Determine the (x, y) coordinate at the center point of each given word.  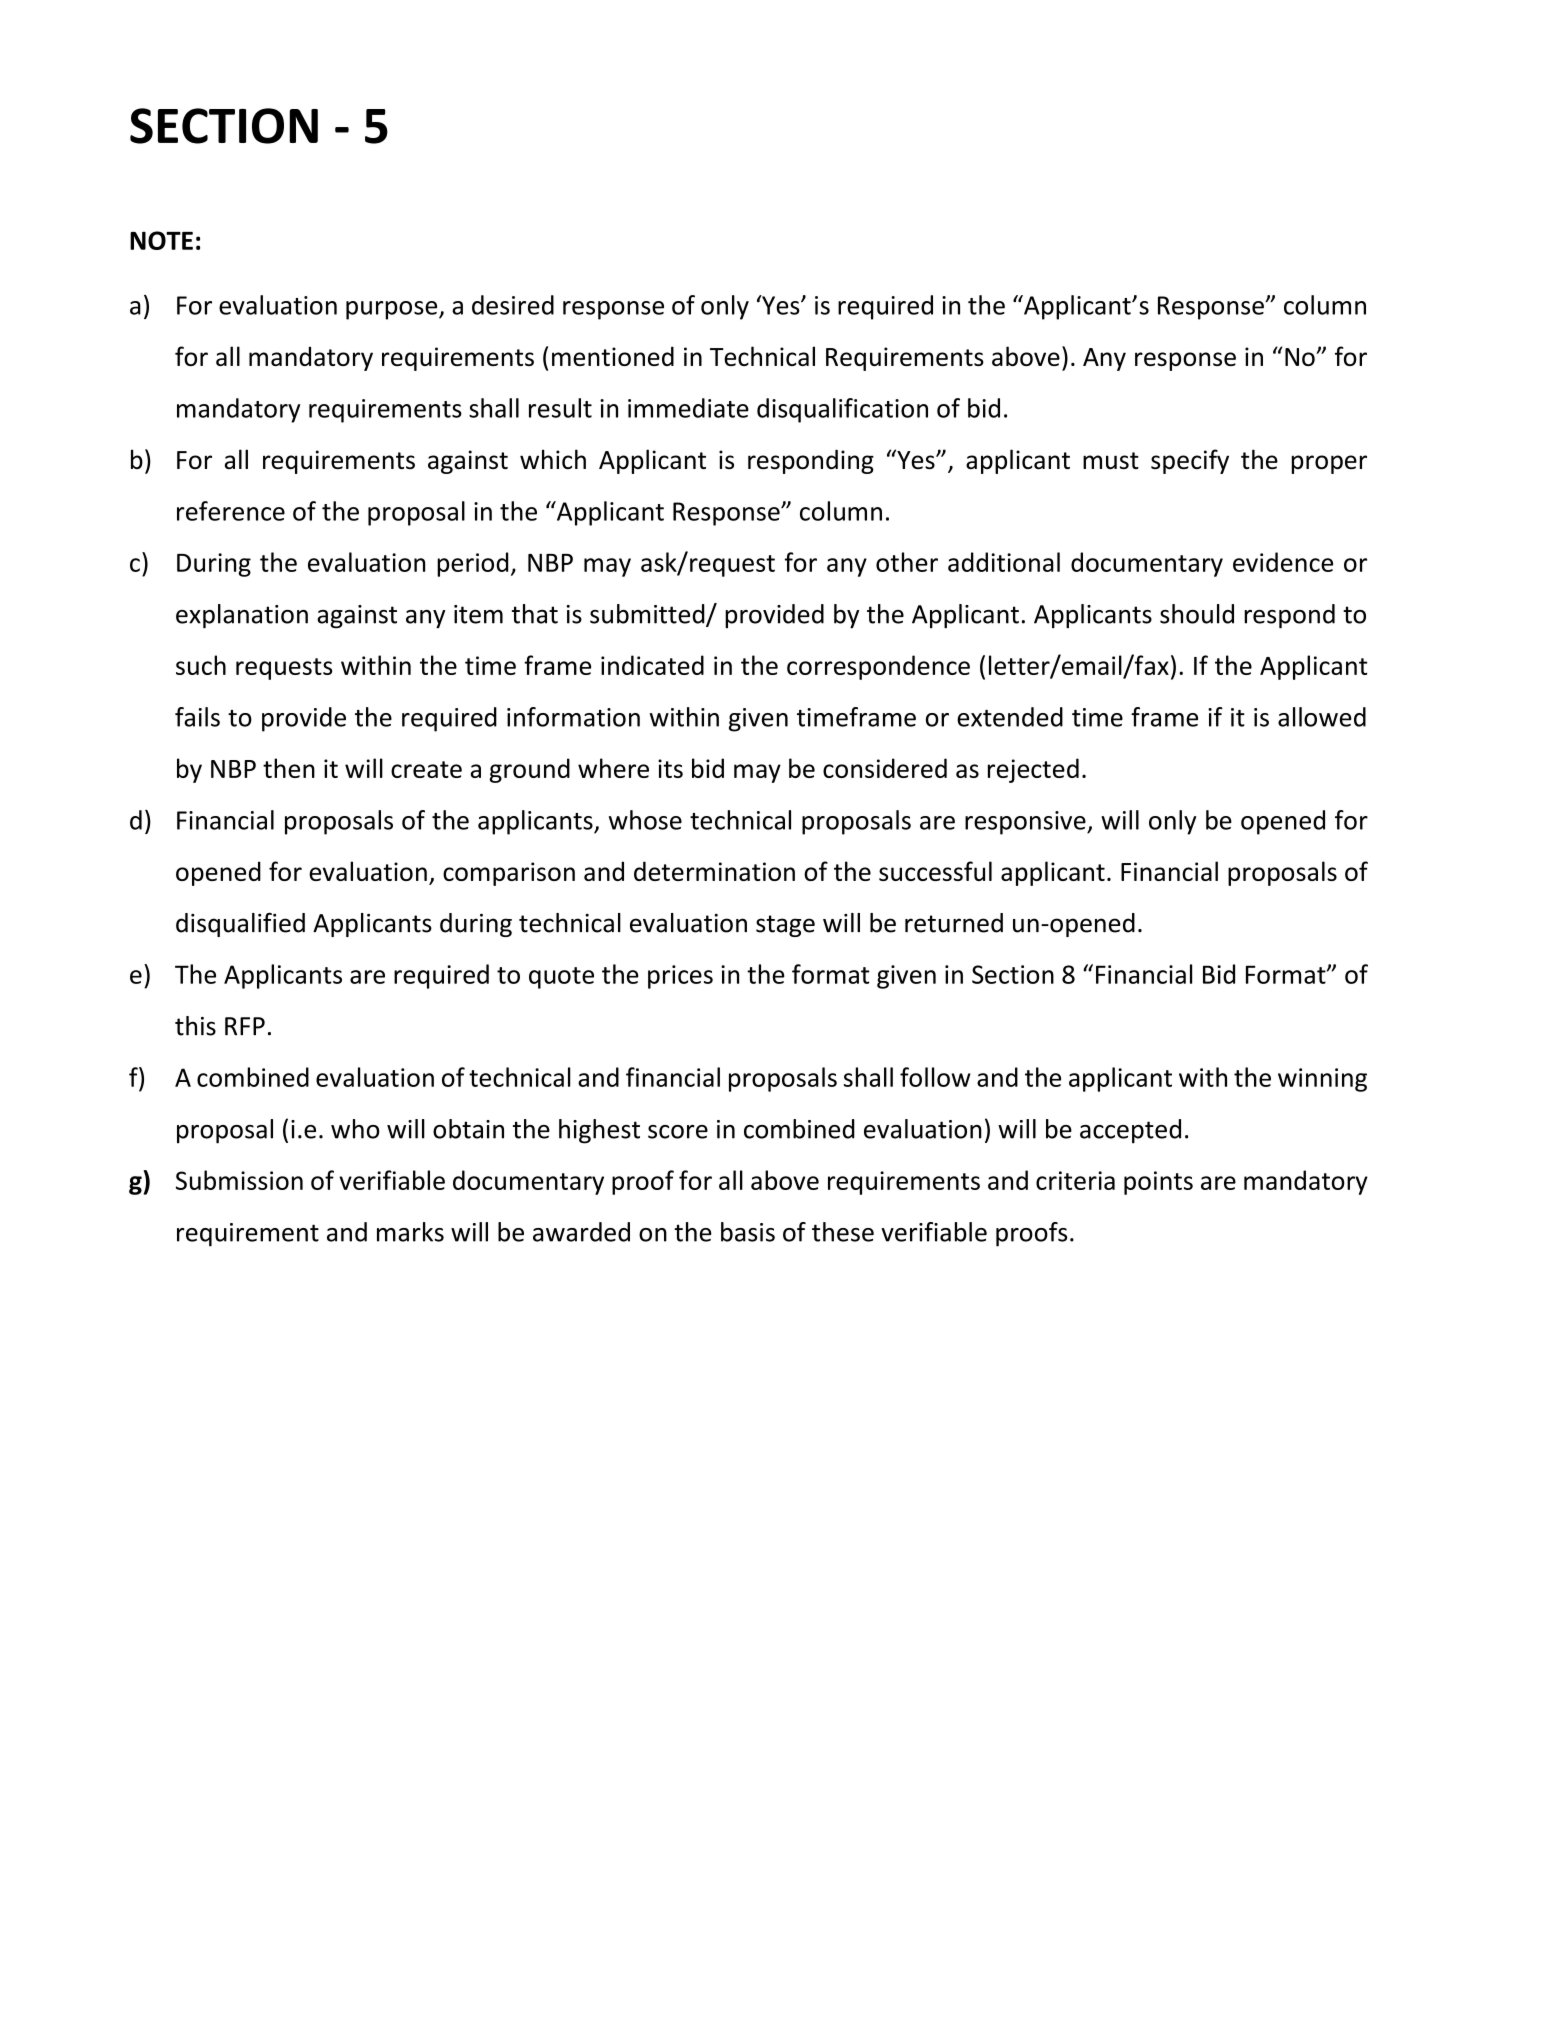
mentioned (613, 356)
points (1158, 1183)
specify (1190, 461)
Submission (239, 1180)
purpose (393, 310)
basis (748, 1232)
